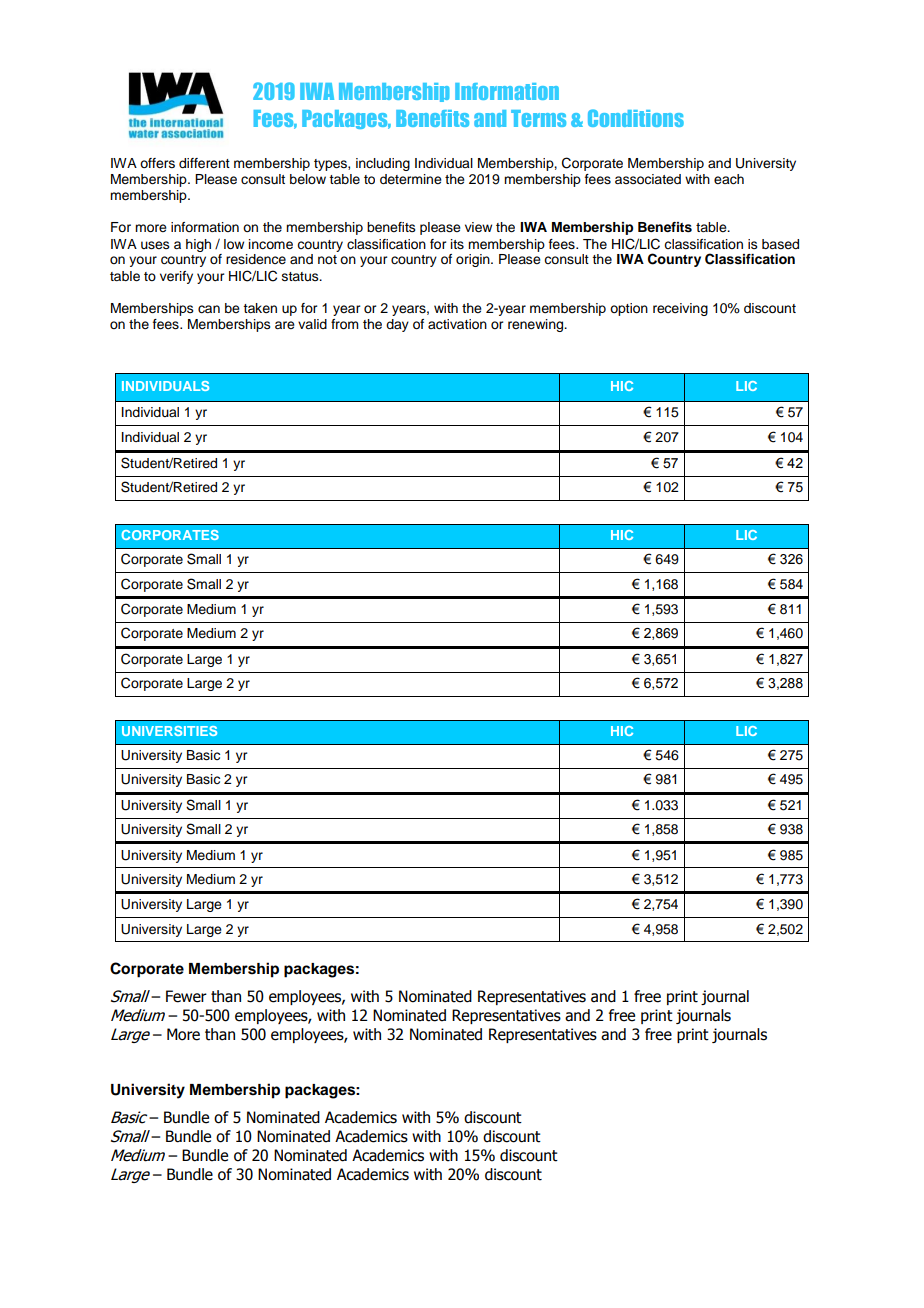  Describe the element at coordinates (537, 325) in the image. I see `renewing` at that location.
